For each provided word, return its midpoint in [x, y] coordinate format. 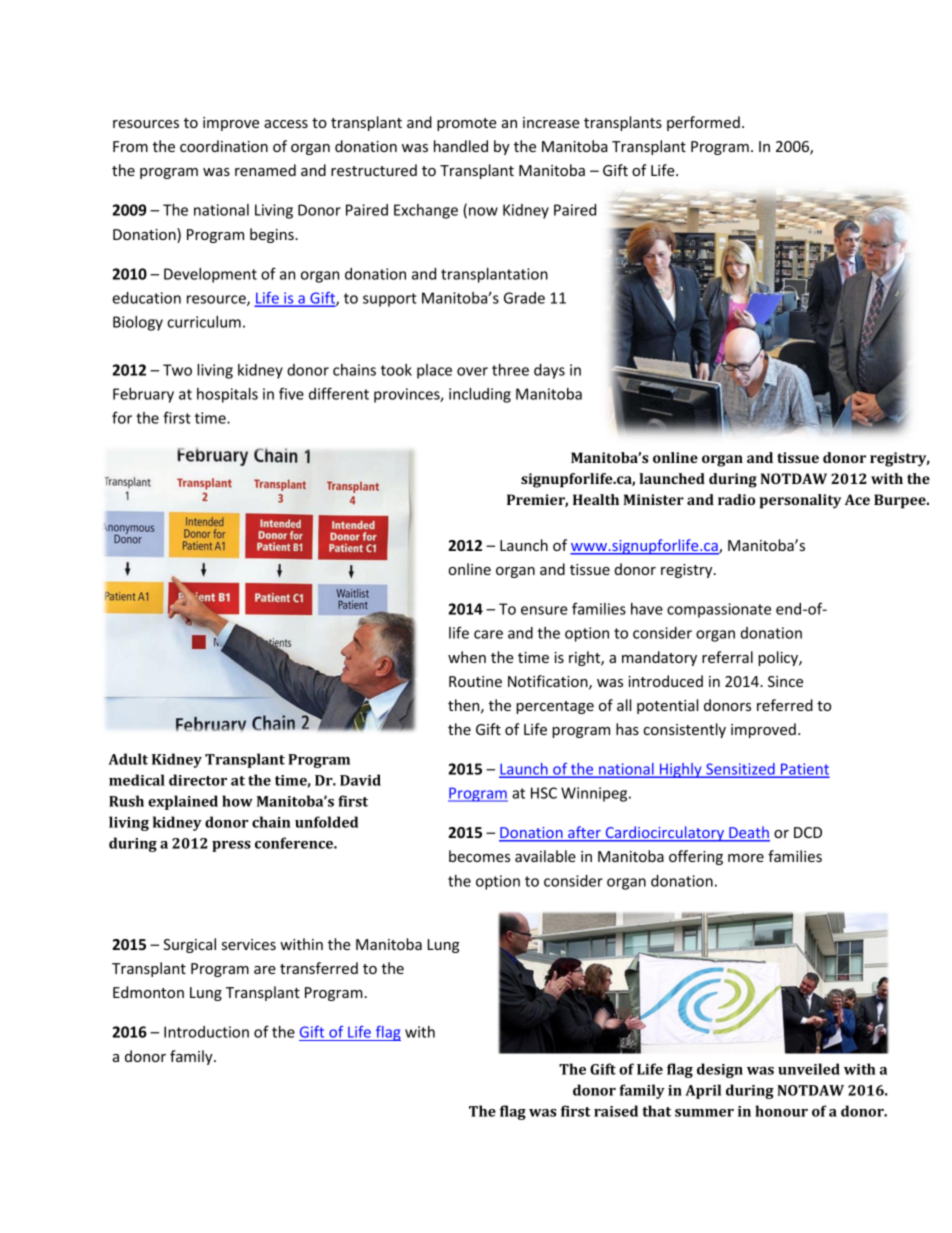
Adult [128, 759]
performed [703, 123]
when [467, 657]
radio [736, 499]
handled [461, 146]
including [480, 395]
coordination [224, 146]
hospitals [227, 395]
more [746, 858]
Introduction [206, 1032]
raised [616, 1111]
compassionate [719, 610]
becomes [479, 856]
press [231, 846]
